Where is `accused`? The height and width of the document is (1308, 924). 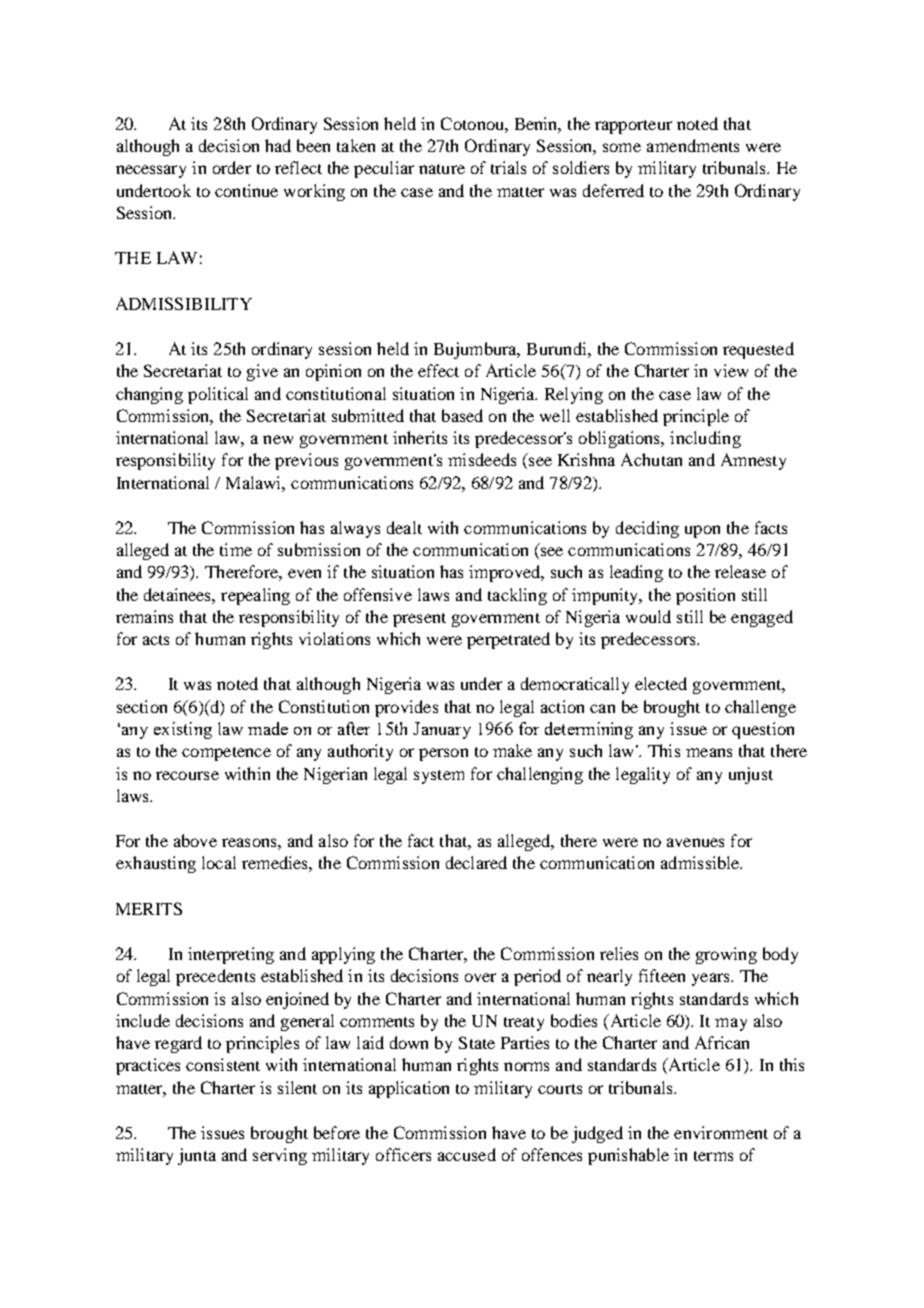 accused is located at coordinates (467, 1154).
